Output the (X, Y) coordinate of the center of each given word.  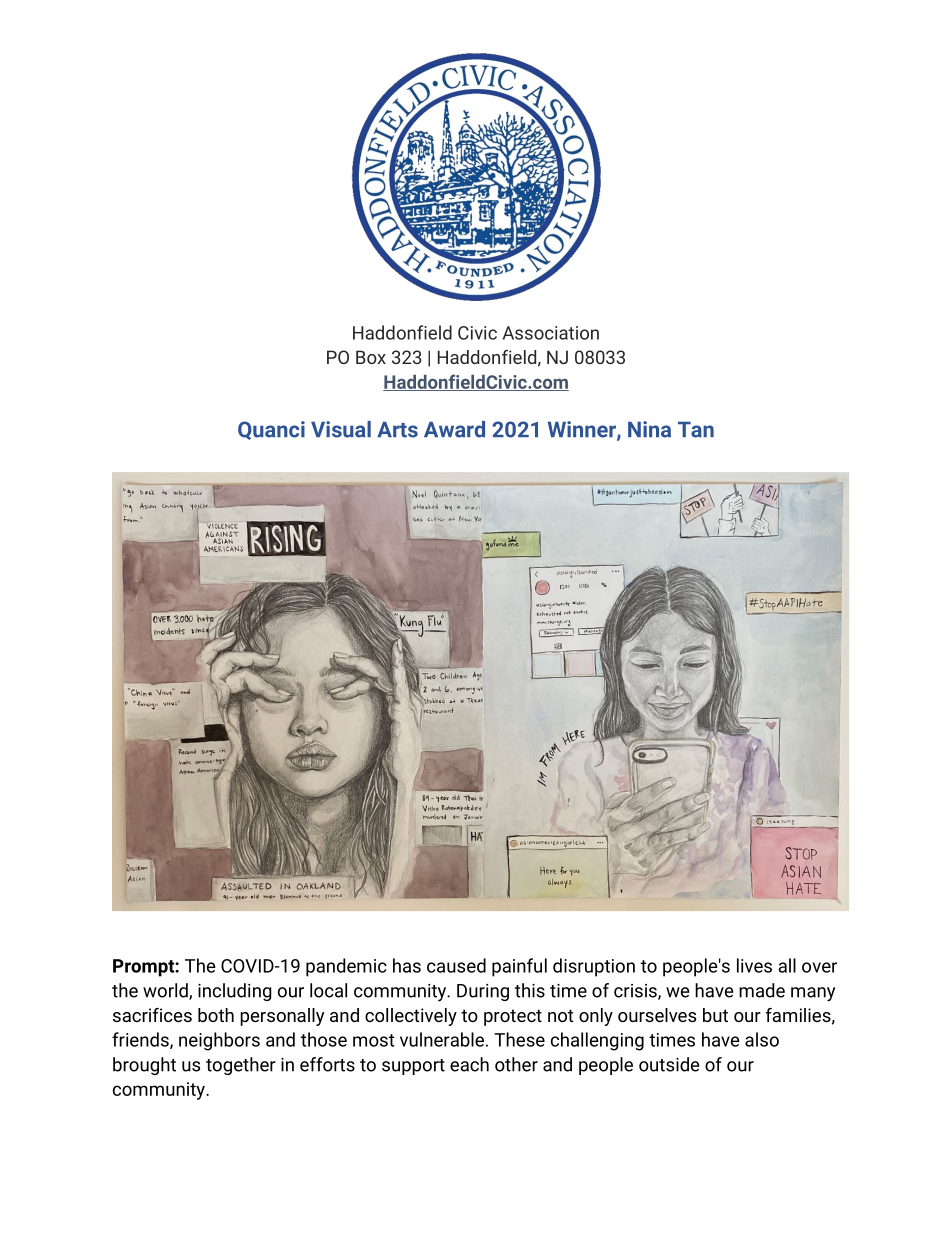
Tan (696, 430)
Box (371, 357)
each (469, 1064)
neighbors (219, 1041)
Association (551, 333)
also (762, 1039)
